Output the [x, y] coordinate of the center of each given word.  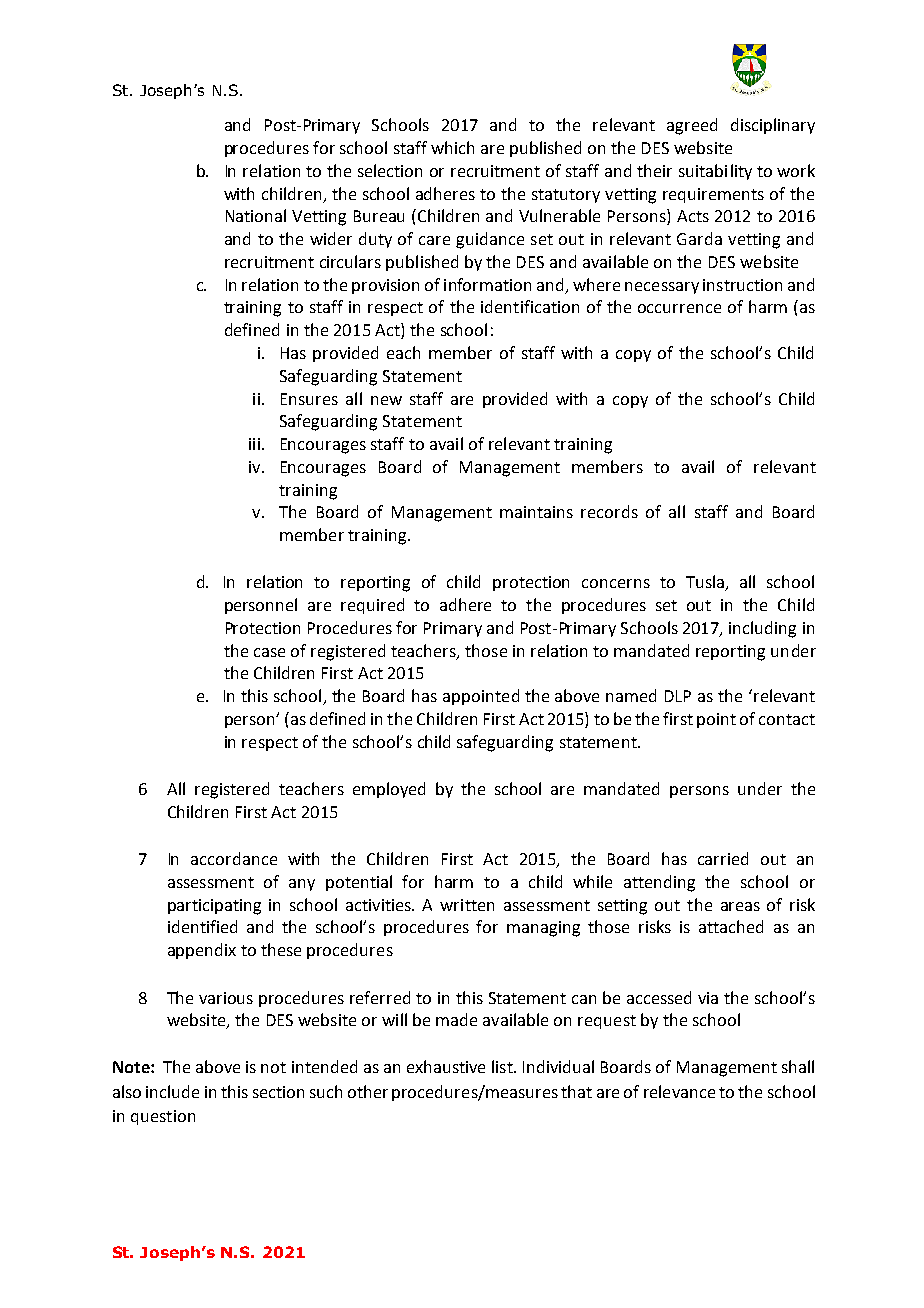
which [452, 147]
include [172, 1091]
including [762, 629]
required [372, 606]
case [269, 652]
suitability [715, 172]
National [256, 215]
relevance [679, 1091]
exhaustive [446, 1066]
